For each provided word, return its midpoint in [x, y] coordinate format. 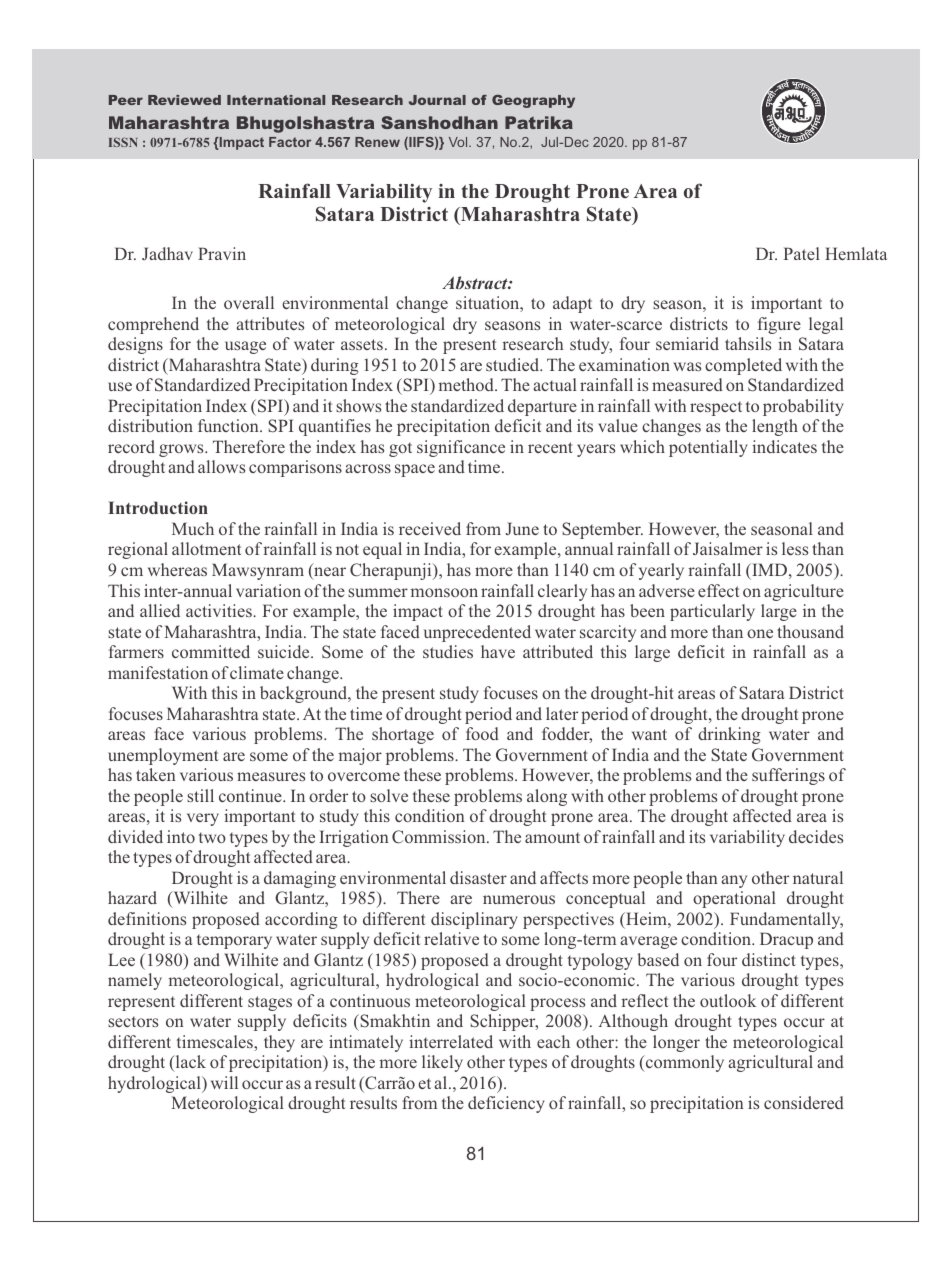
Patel [802, 253]
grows [182, 450]
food [482, 733]
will [224, 1082]
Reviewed [184, 100]
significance [461, 448]
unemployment [163, 756]
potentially [708, 448]
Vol [459, 142]
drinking [729, 735]
